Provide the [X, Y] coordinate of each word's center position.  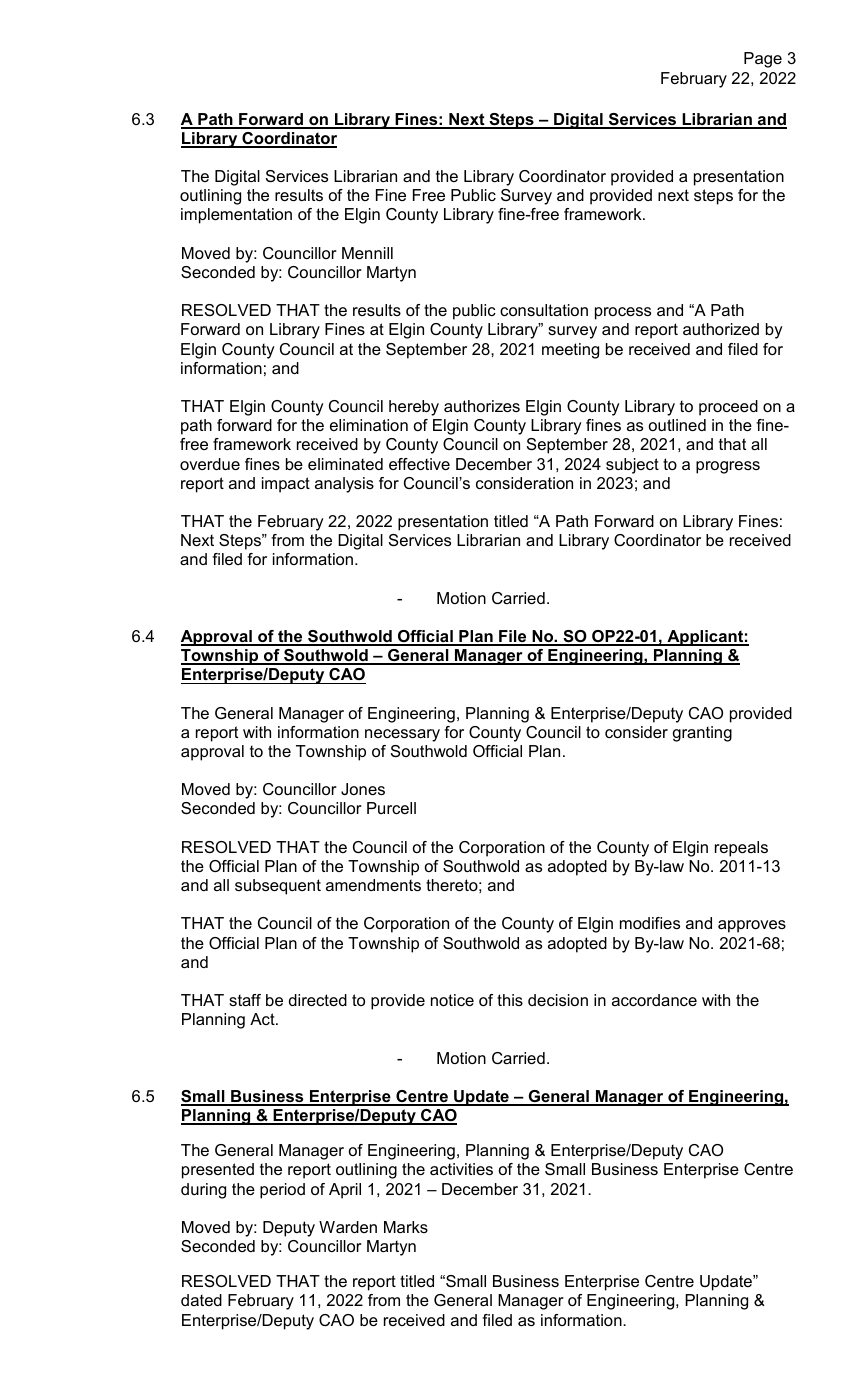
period [282, 1191]
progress [728, 467]
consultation [544, 310]
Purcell [391, 808]
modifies [650, 923]
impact [286, 485]
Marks [406, 1227]
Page [763, 60]
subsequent [278, 887]
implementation [236, 216]
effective [419, 464]
